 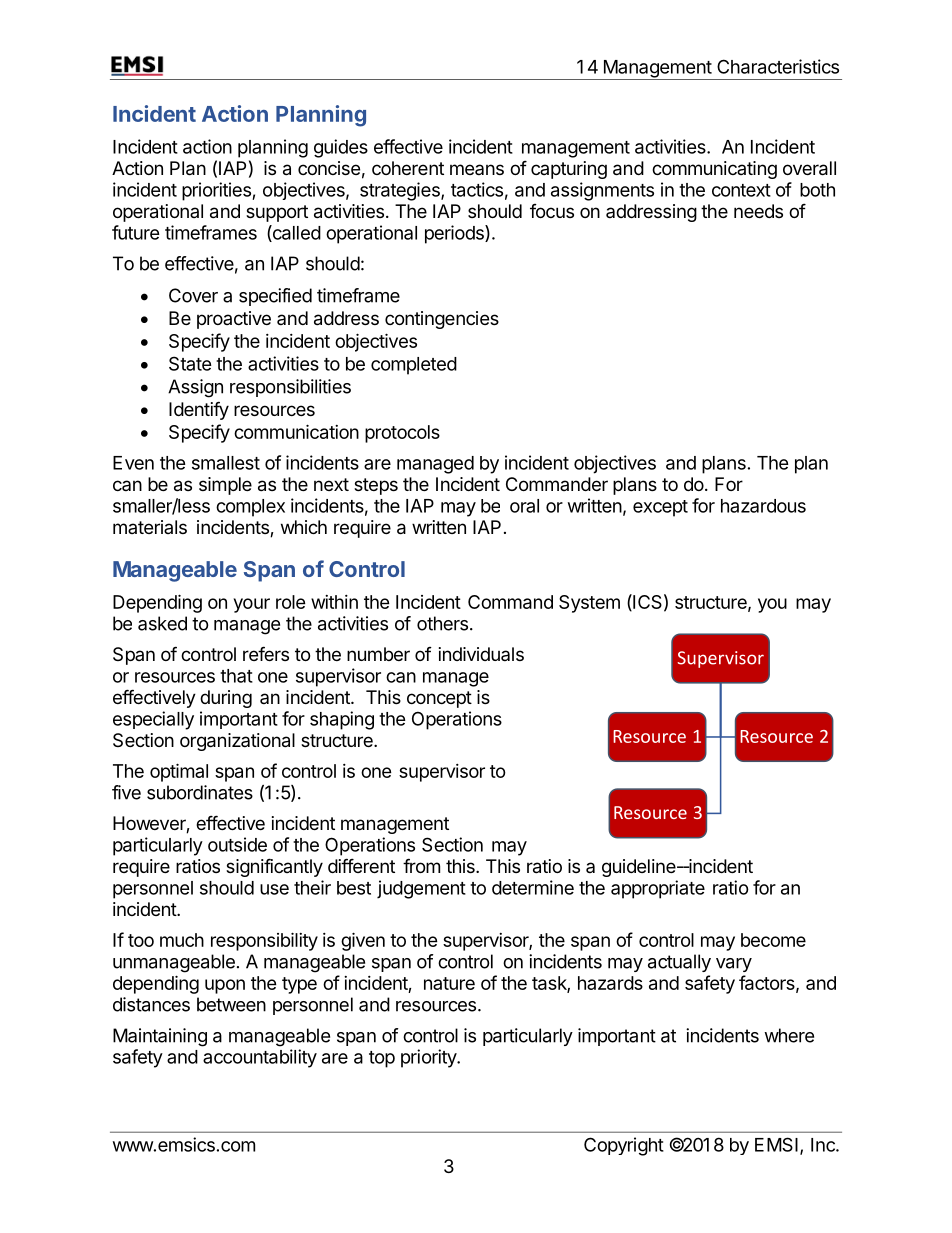 I want to click on needs, so click(x=758, y=211).
